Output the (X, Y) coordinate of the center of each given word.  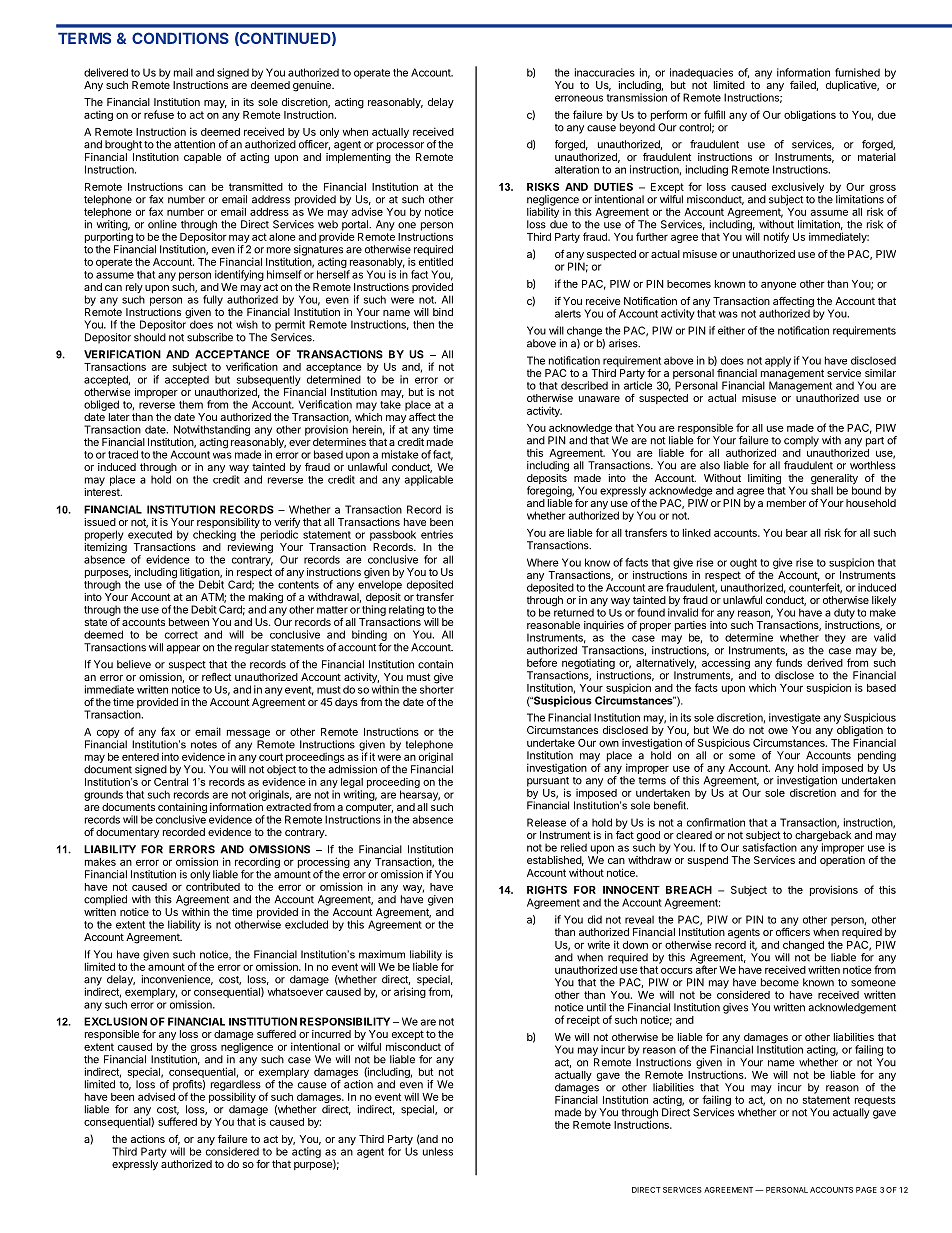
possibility (232, 1096)
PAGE (866, 1190)
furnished (857, 72)
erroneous (579, 98)
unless (438, 1151)
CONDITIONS (180, 38)
